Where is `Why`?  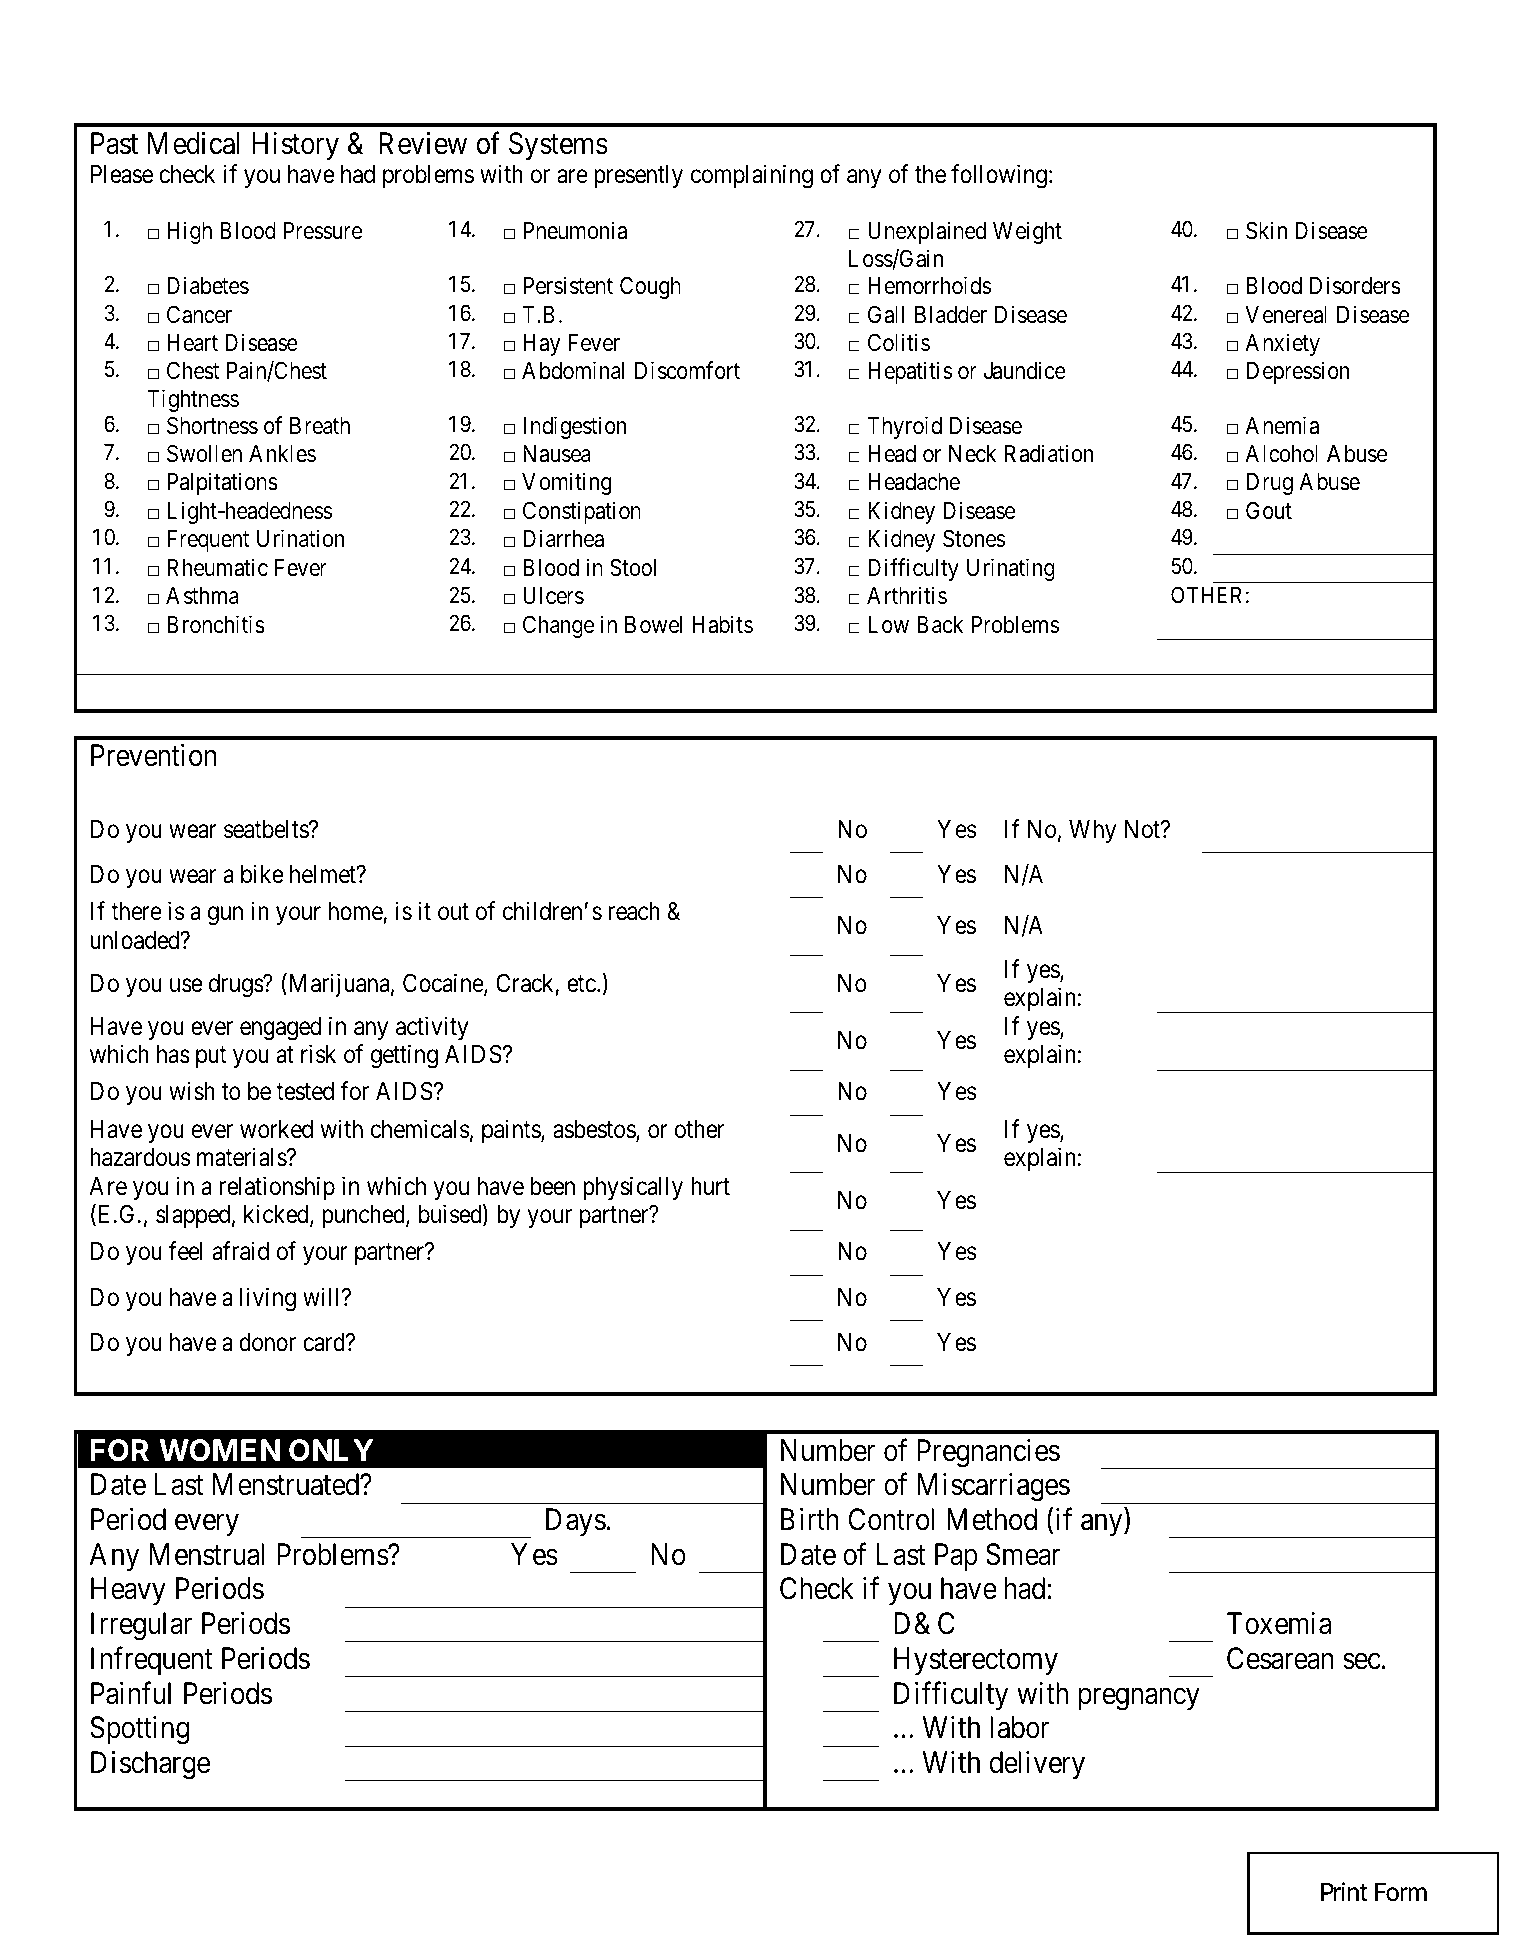
Why is located at coordinates (1092, 831).
